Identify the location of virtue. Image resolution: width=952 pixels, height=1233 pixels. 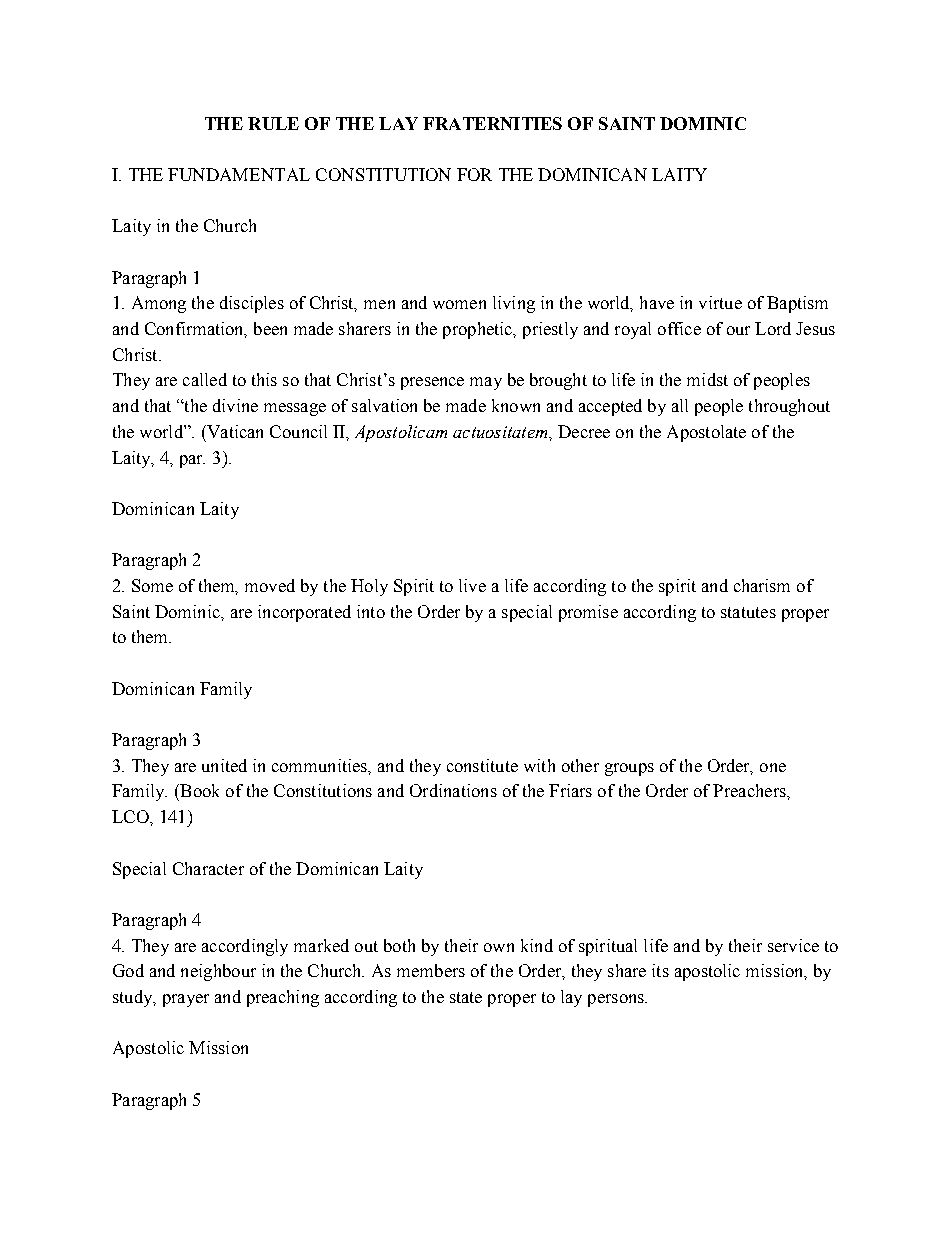
(720, 302).
